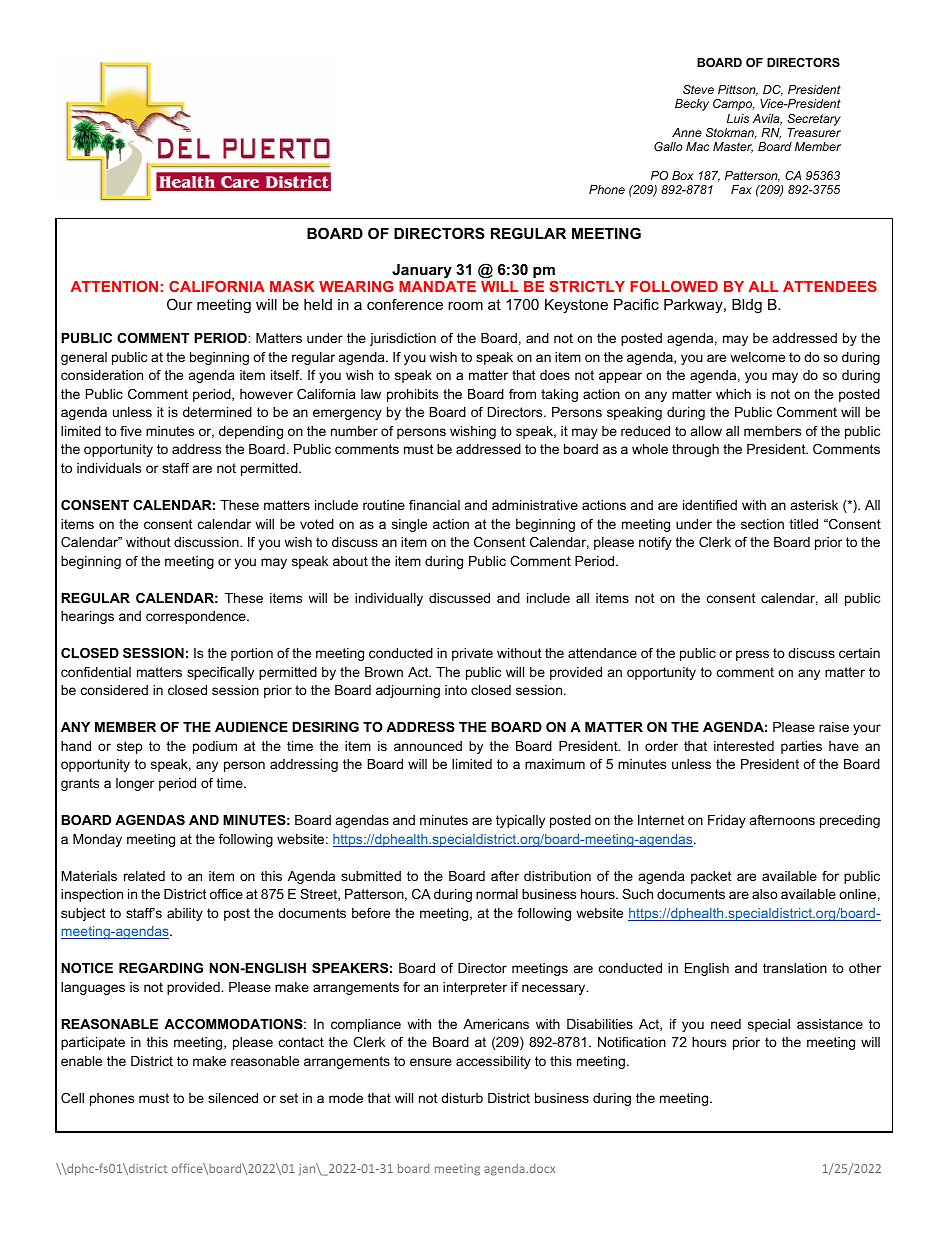  What do you see at coordinates (434, 505) in the screenshot?
I see `financial` at bounding box center [434, 505].
